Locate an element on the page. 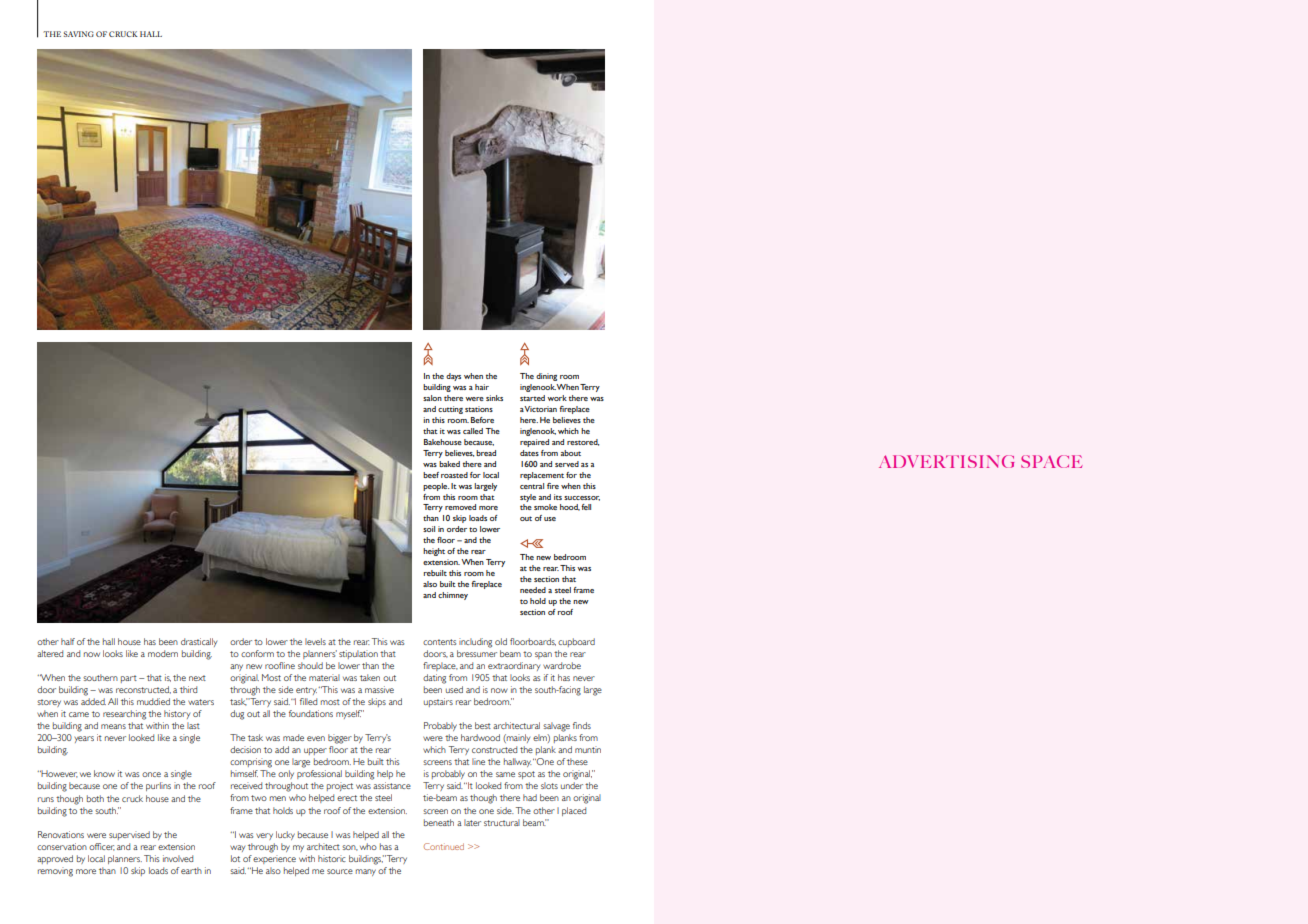 The width and height of the image is (1308, 924). drastically is located at coordinates (199, 642).
